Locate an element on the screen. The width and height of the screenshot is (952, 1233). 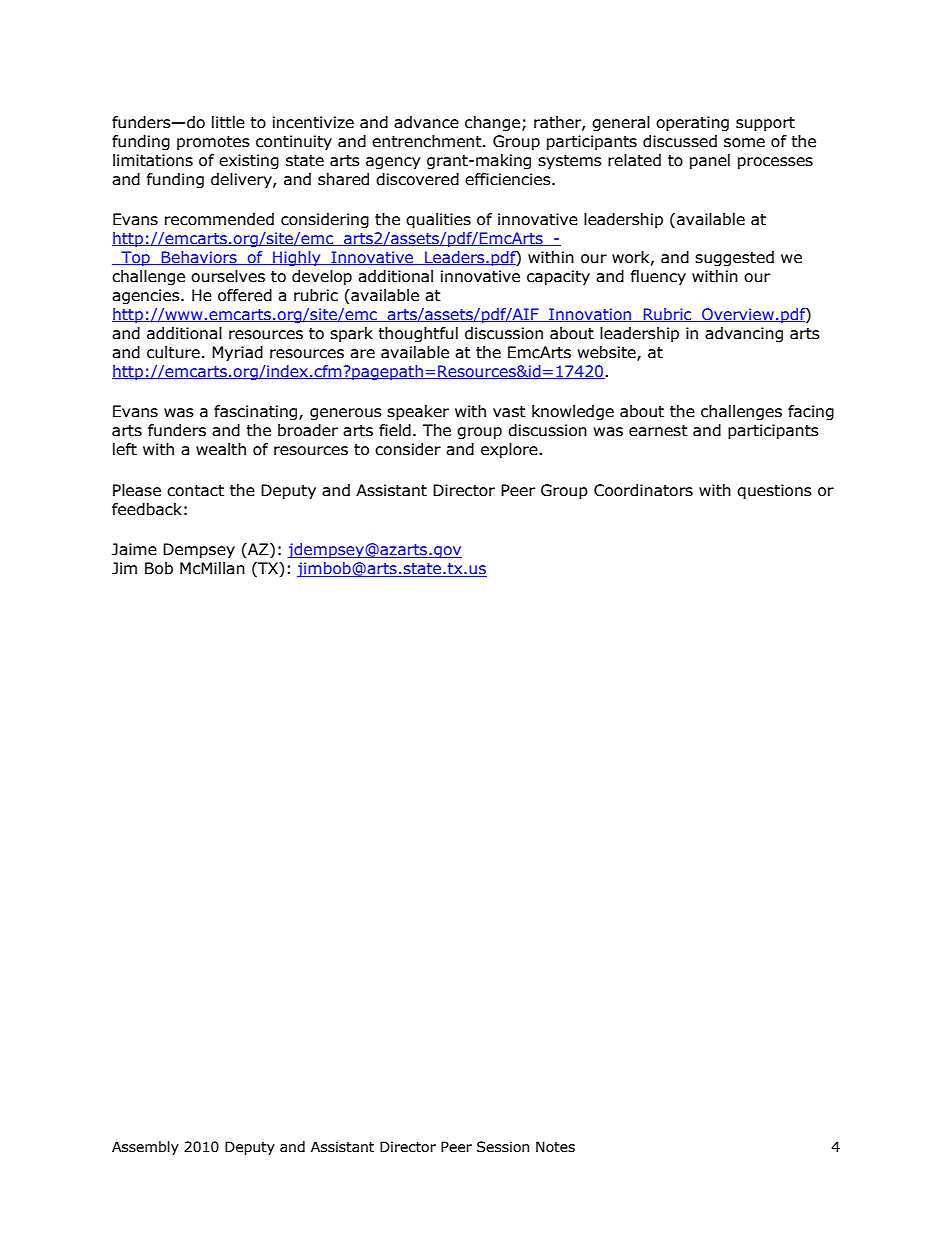
contact is located at coordinates (195, 491).
